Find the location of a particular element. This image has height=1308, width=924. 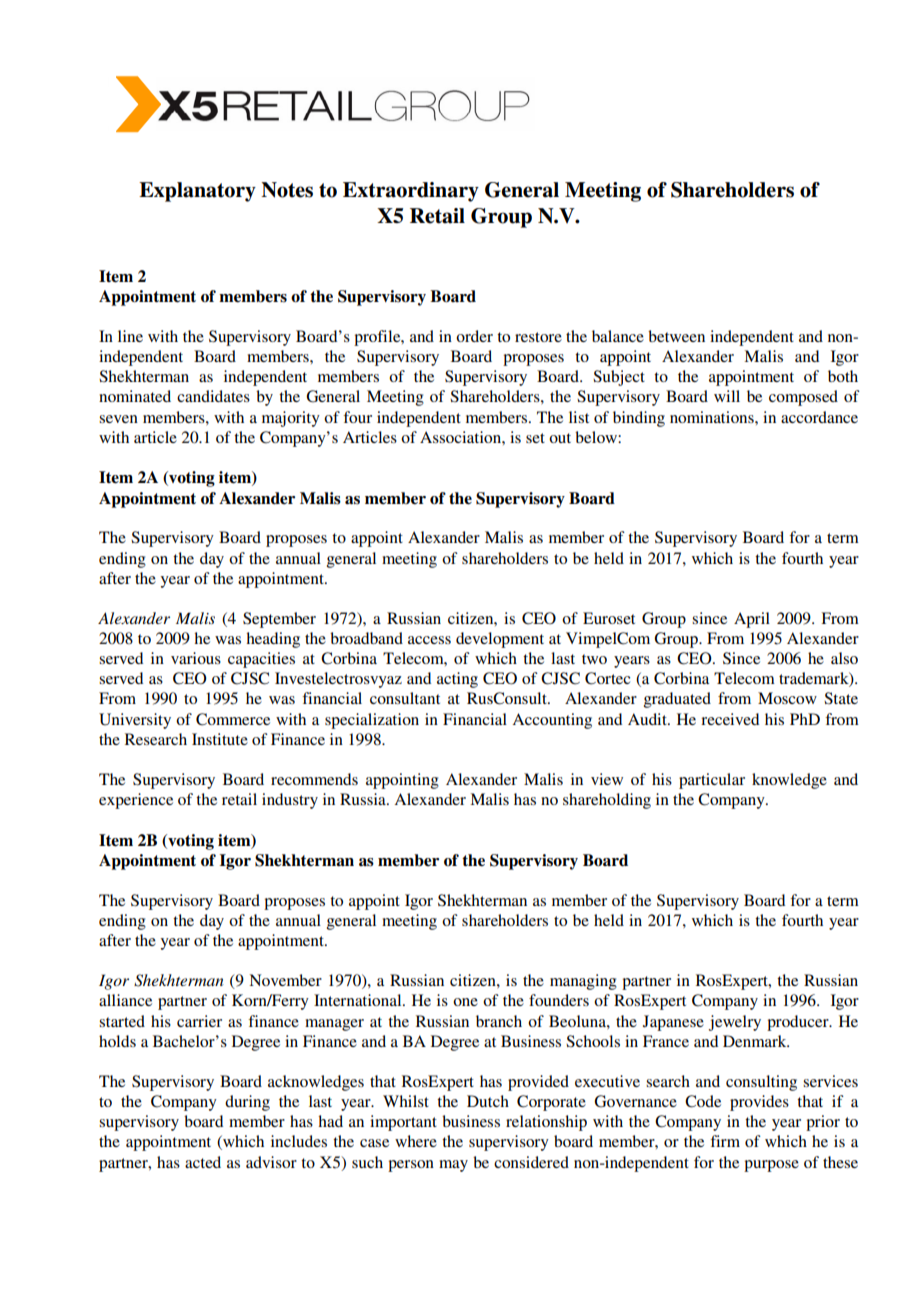

particular is located at coordinates (712, 781).
